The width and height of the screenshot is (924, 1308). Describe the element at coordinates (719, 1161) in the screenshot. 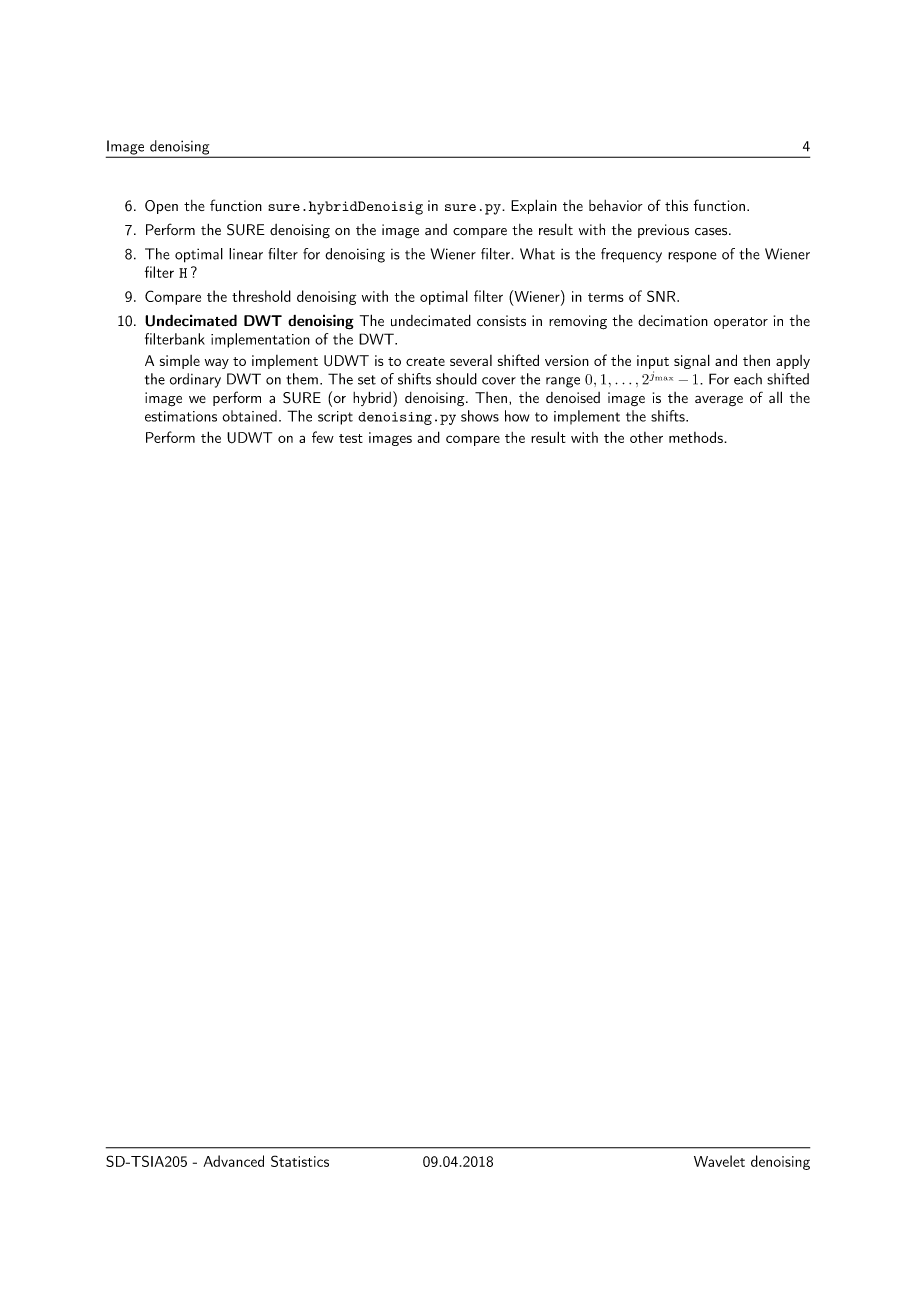

I see `Wavelet` at that location.
